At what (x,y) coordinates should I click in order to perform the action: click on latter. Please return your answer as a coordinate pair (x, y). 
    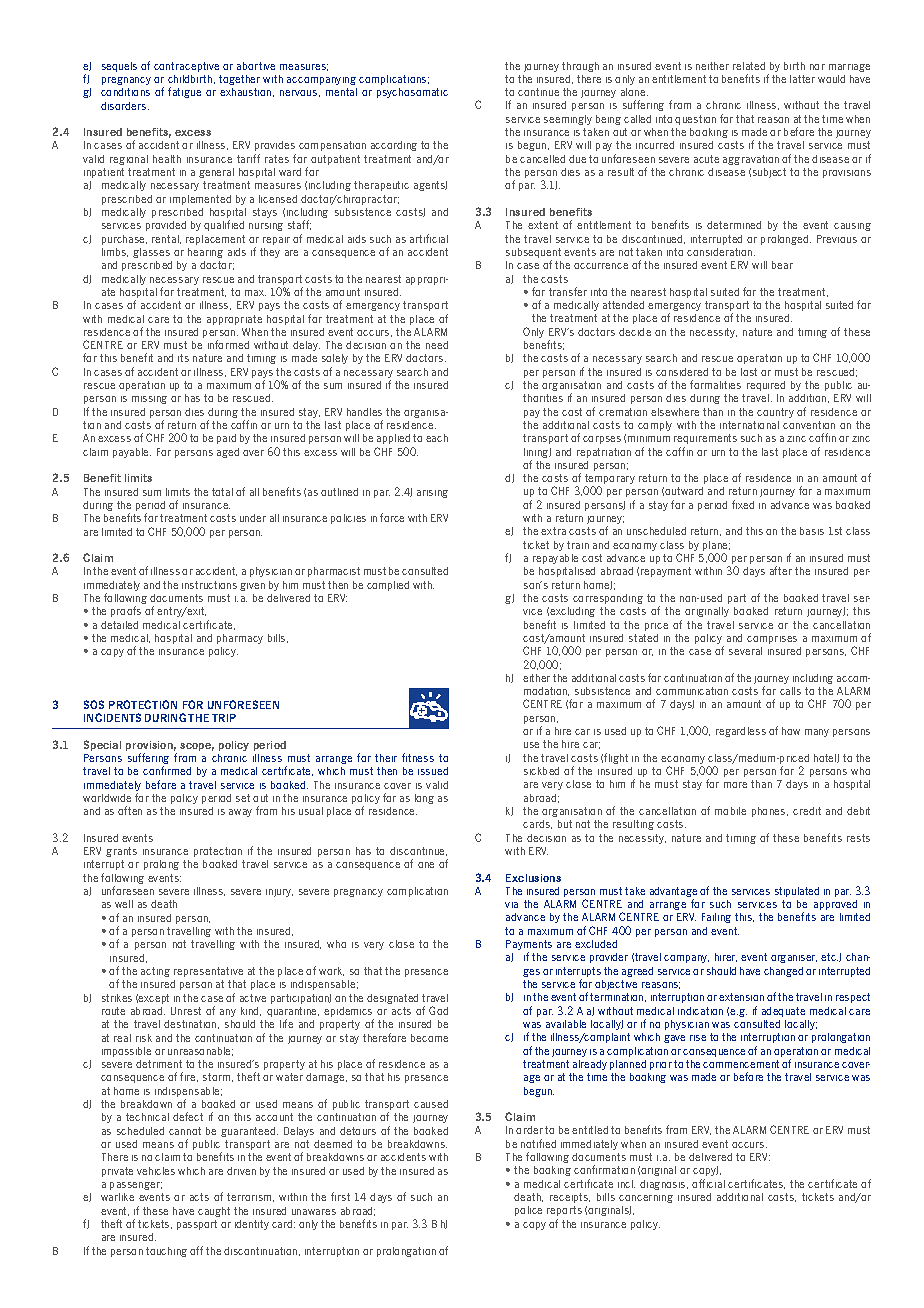
    Looking at the image, I should click on (802, 79).
